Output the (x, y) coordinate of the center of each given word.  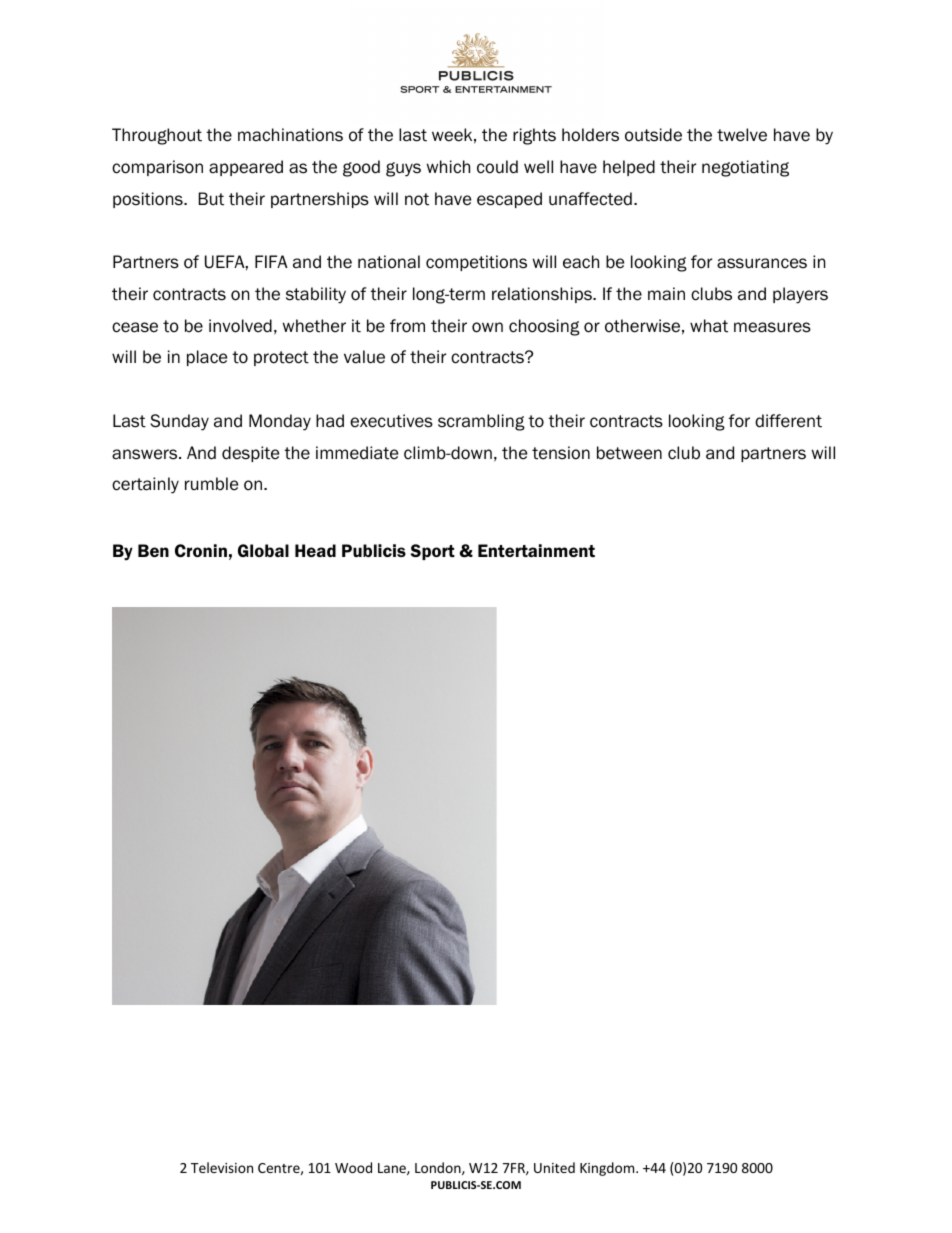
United (554, 1167)
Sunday (180, 422)
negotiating (745, 168)
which (448, 167)
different (788, 421)
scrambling (481, 422)
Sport (433, 552)
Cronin (201, 550)
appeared (246, 168)
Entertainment (536, 550)
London (439, 1168)
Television (222, 1167)
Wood (353, 1167)
